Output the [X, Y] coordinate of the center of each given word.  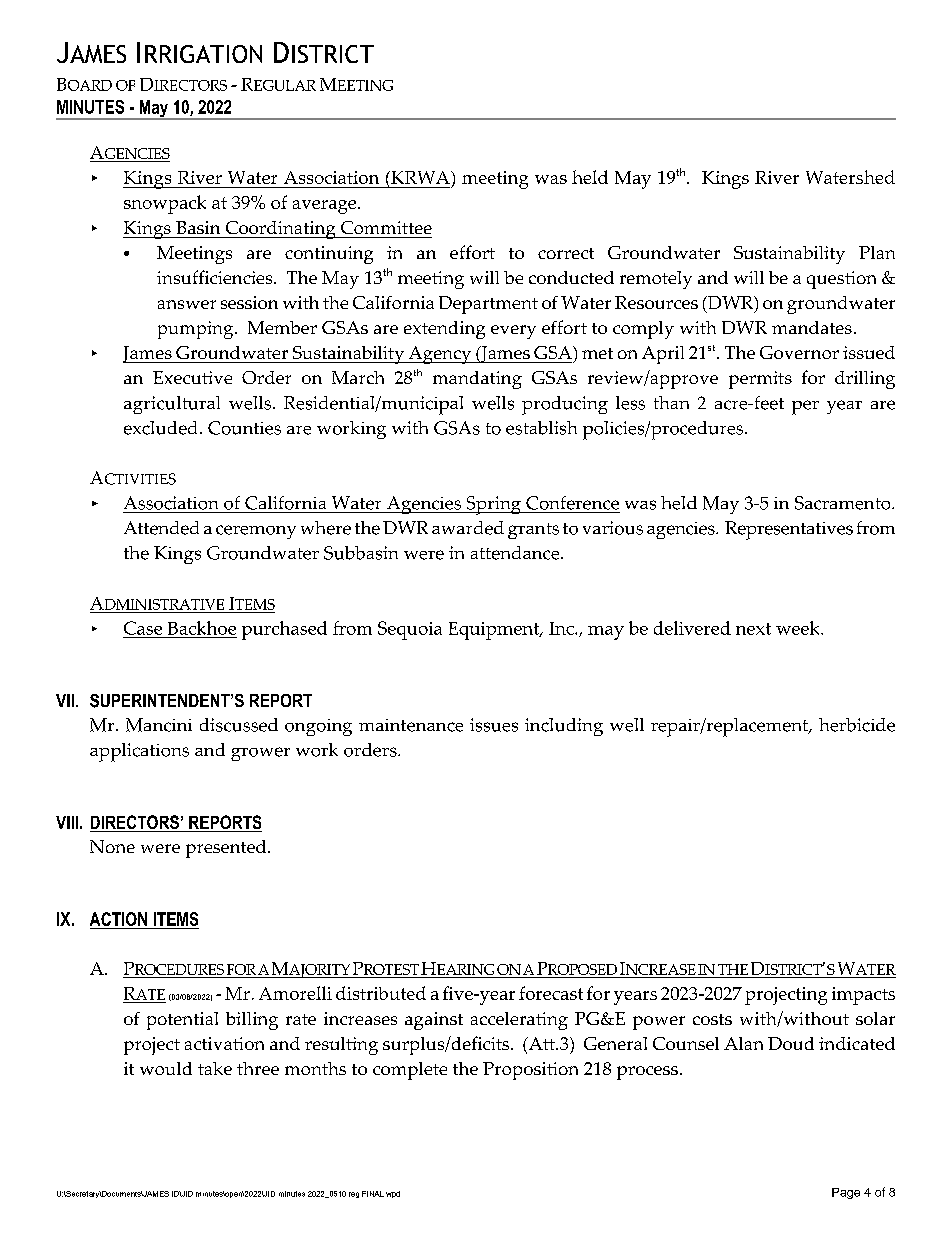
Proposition [530, 1071]
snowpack [165, 204]
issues [494, 725]
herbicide [857, 725]
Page [846, 1193]
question [841, 280]
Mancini [159, 725]
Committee [386, 227]
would [166, 1068]
